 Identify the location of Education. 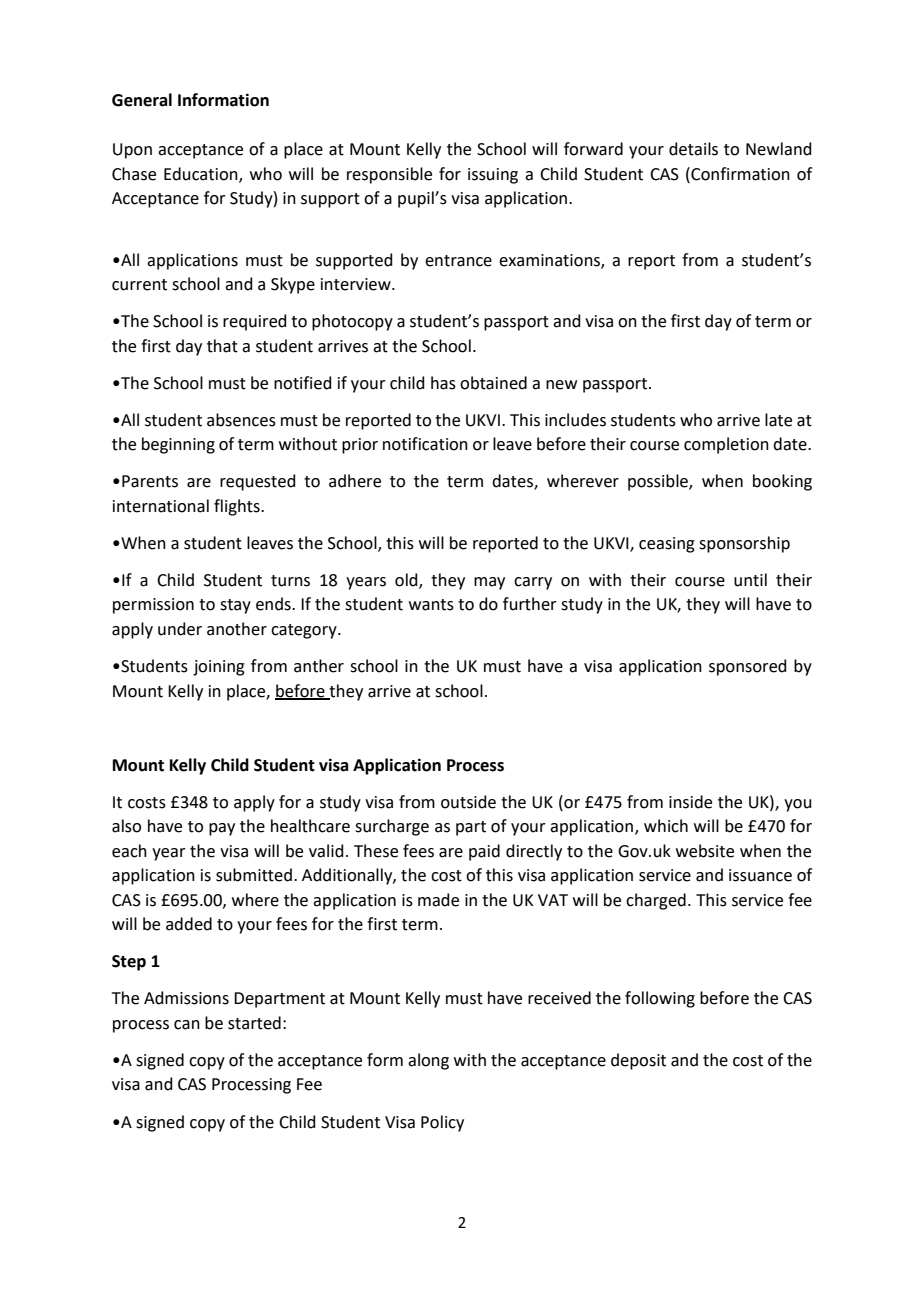
(202, 174).
